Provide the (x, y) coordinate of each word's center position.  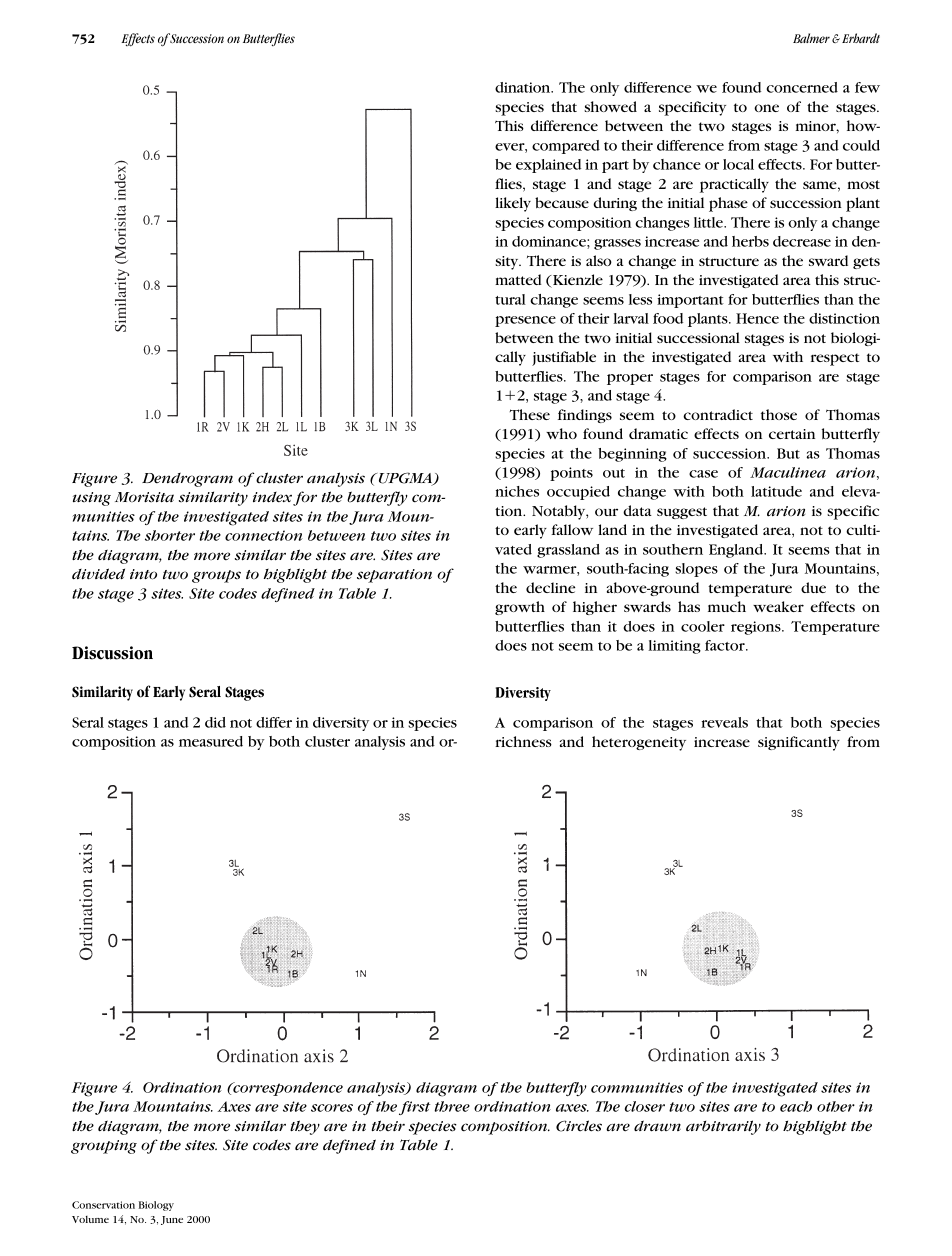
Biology (156, 1206)
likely (513, 204)
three (452, 1106)
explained (548, 166)
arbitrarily (723, 1127)
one (766, 108)
